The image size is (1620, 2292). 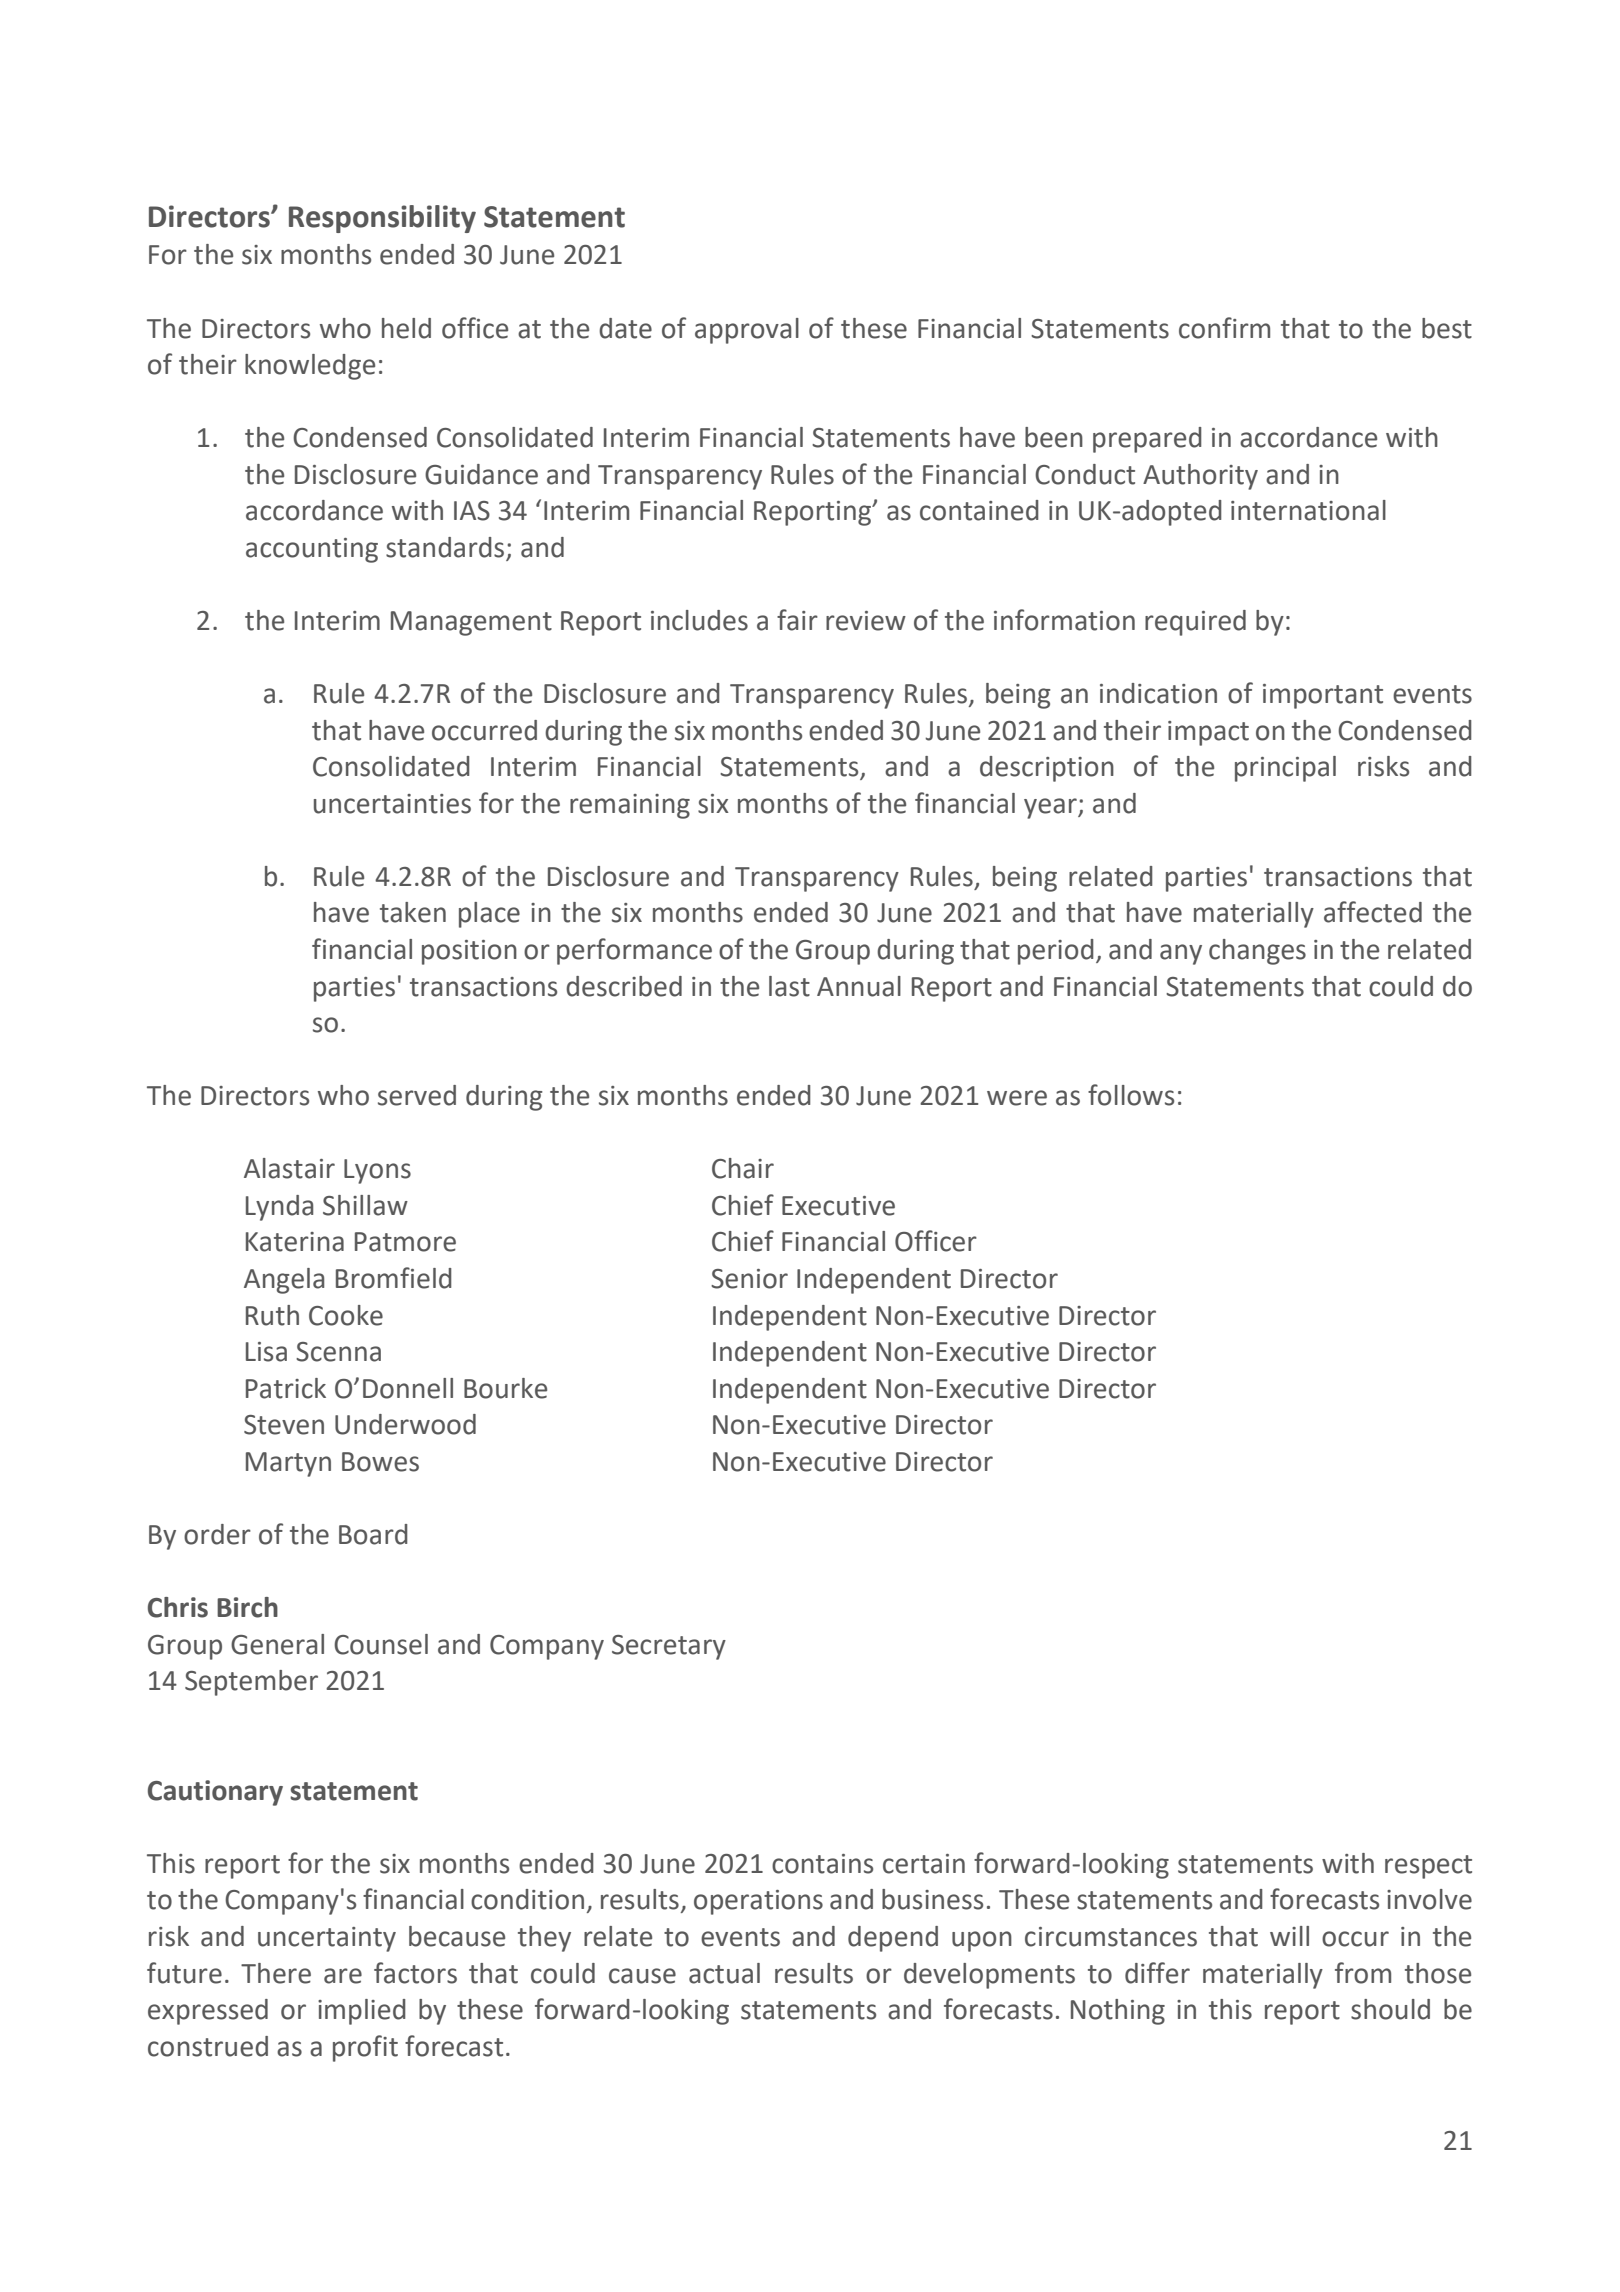 What do you see at coordinates (724, 1973) in the document?
I see `actual` at bounding box center [724, 1973].
